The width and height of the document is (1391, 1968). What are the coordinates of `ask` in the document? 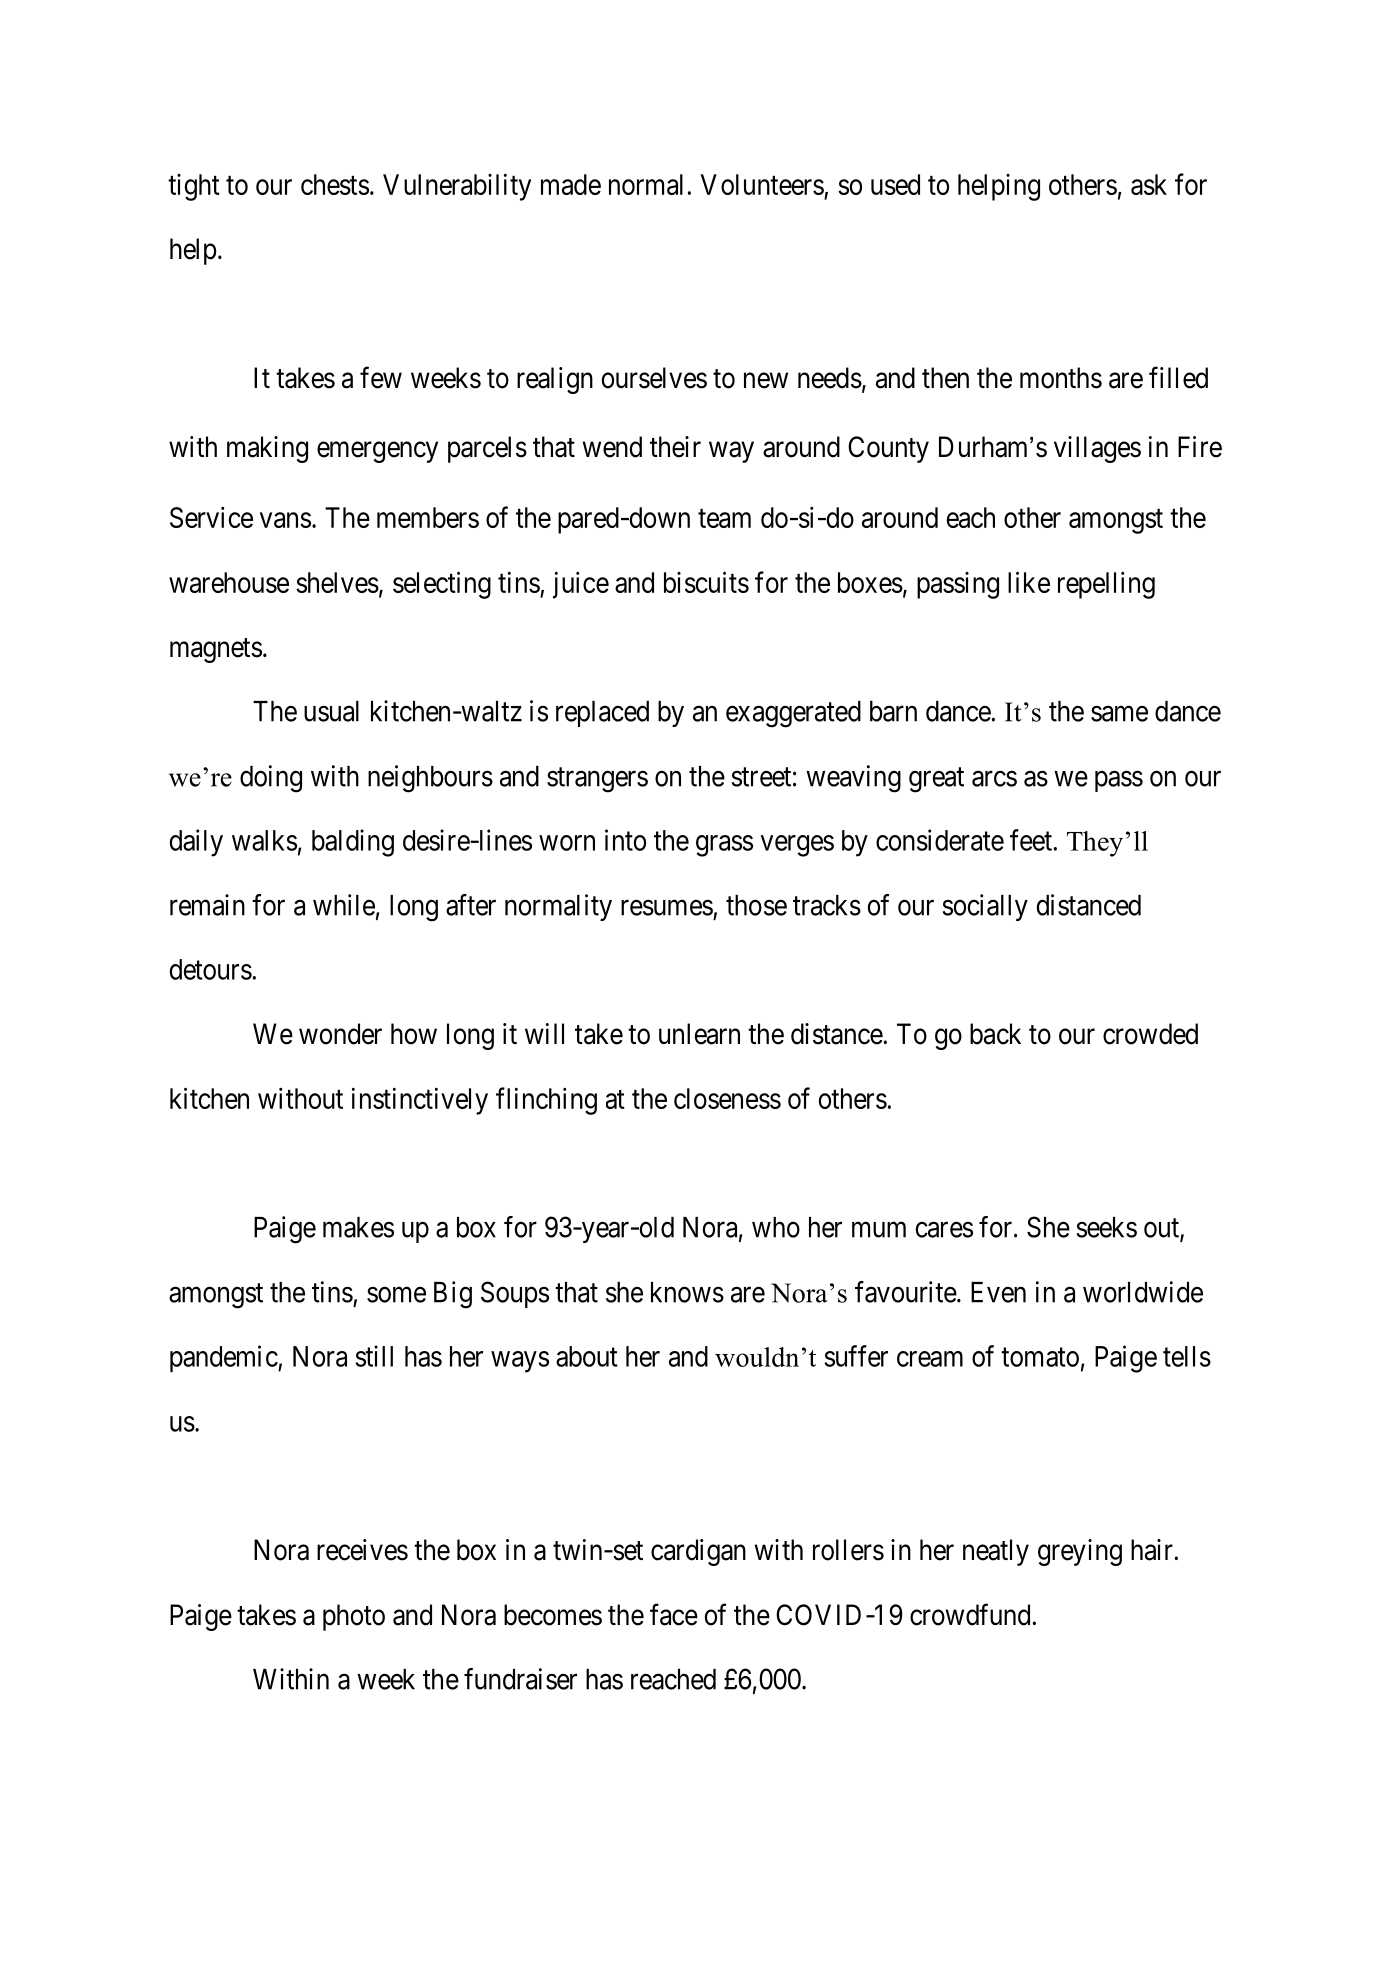 It's located at (1149, 184).
